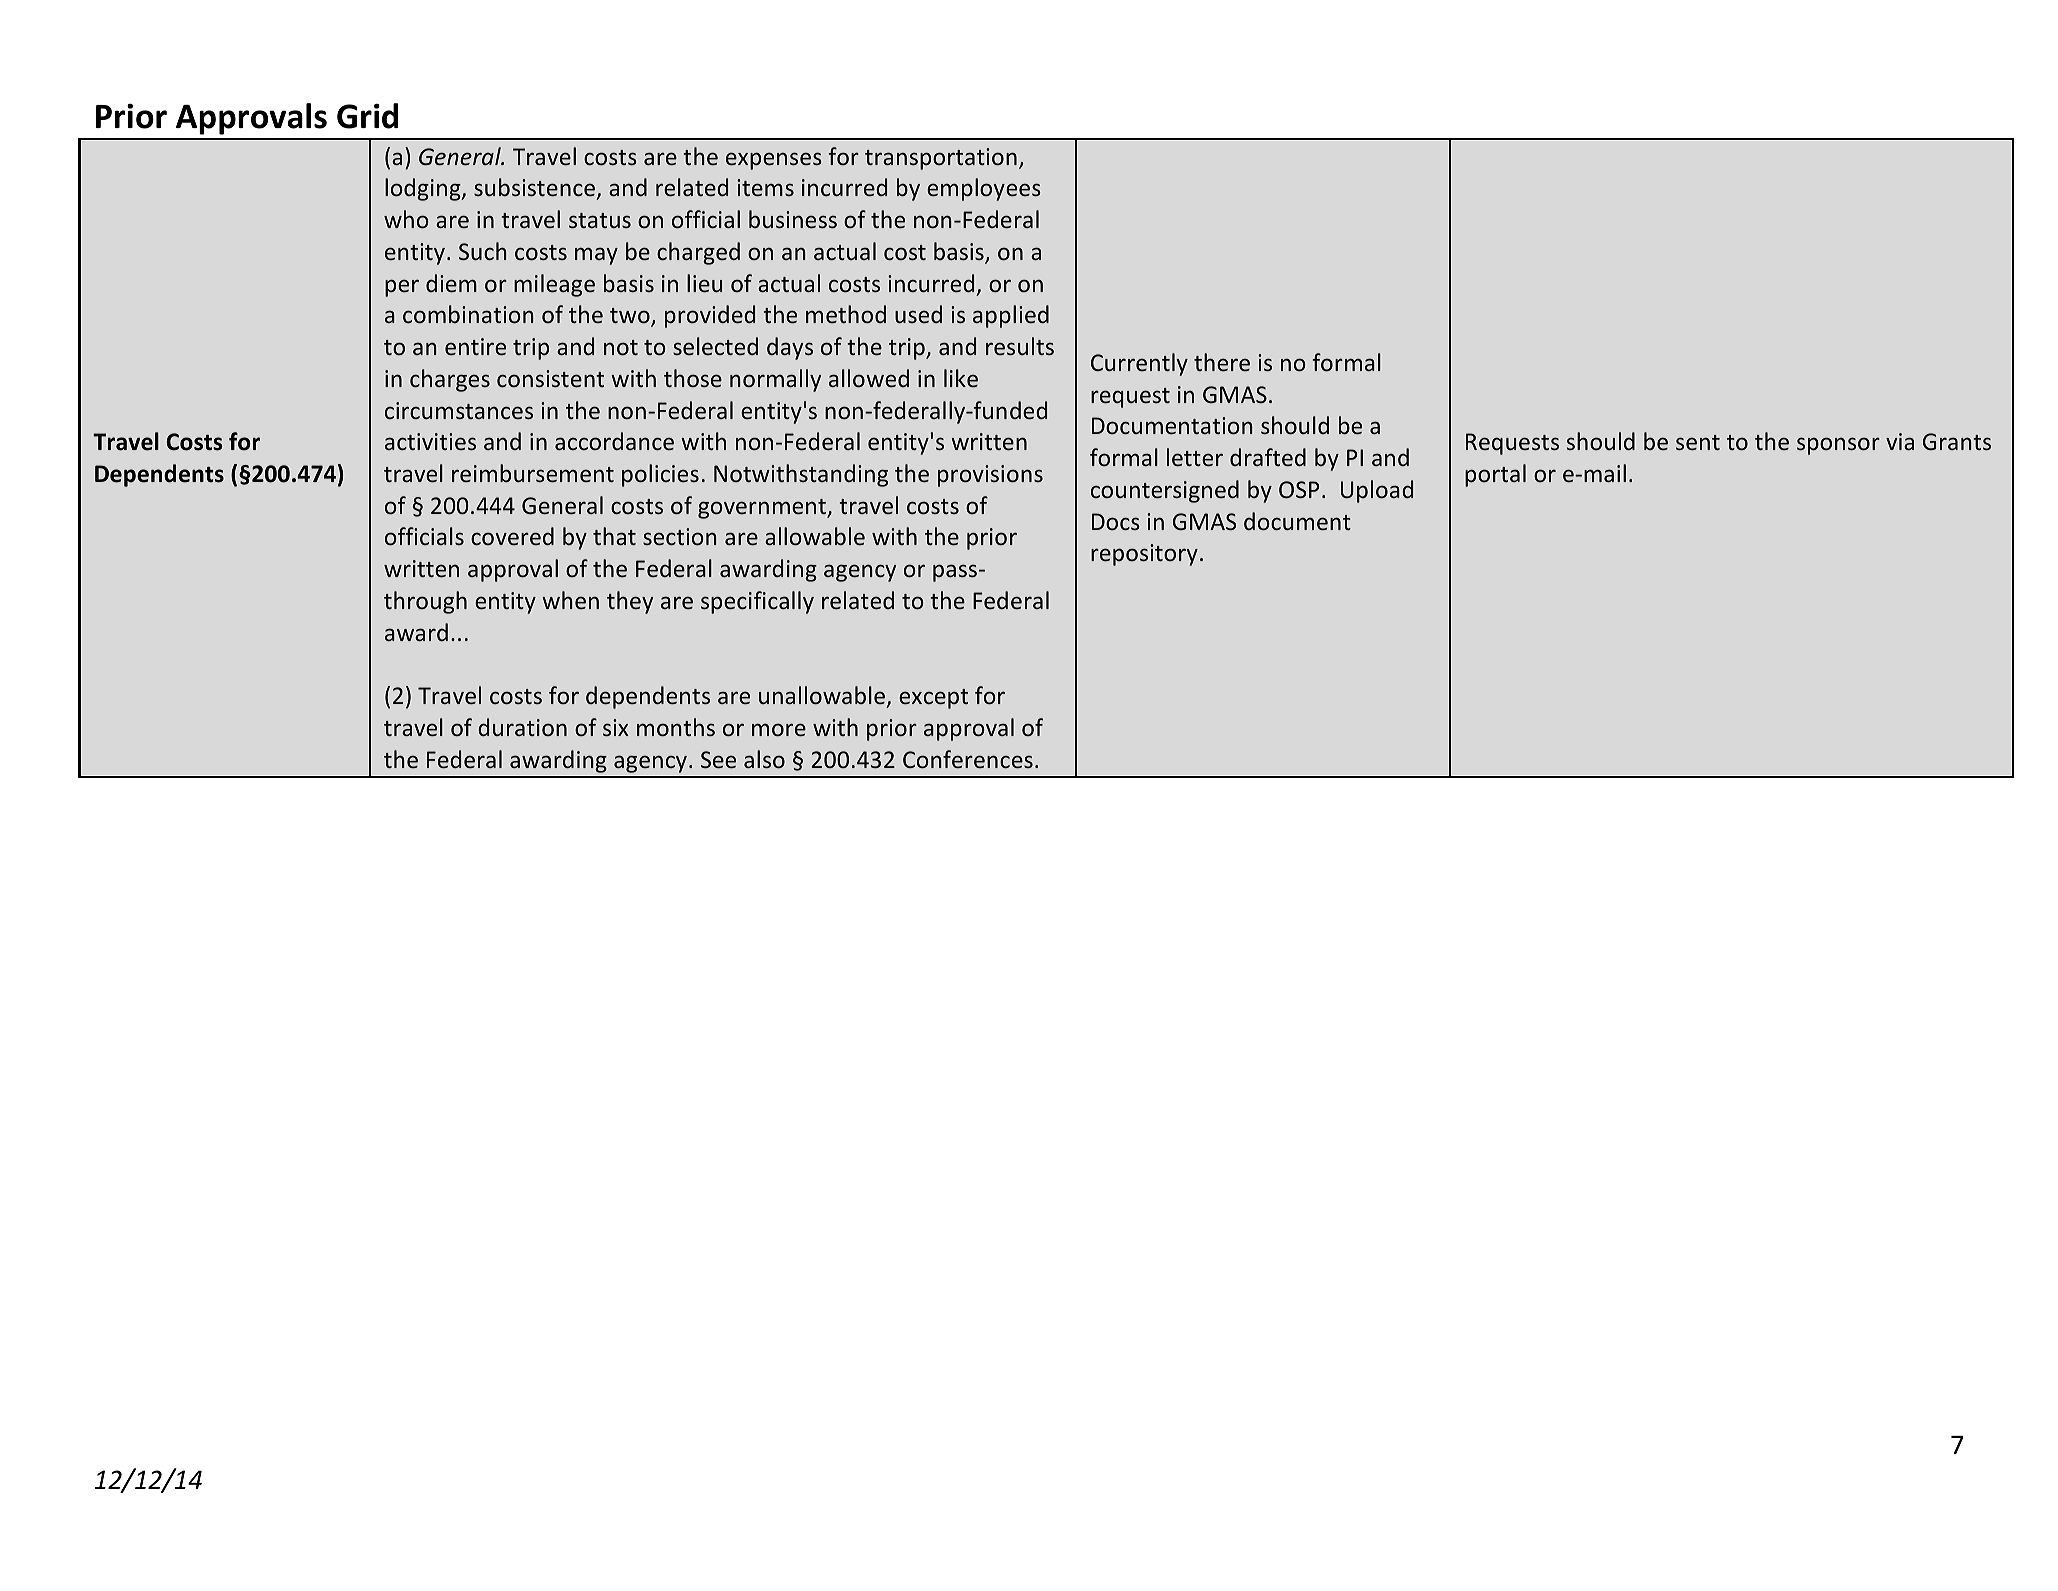 Image resolution: width=2058 pixels, height=1591 pixels. What do you see at coordinates (984, 189) in the page?
I see `employees` at bounding box center [984, 189].
